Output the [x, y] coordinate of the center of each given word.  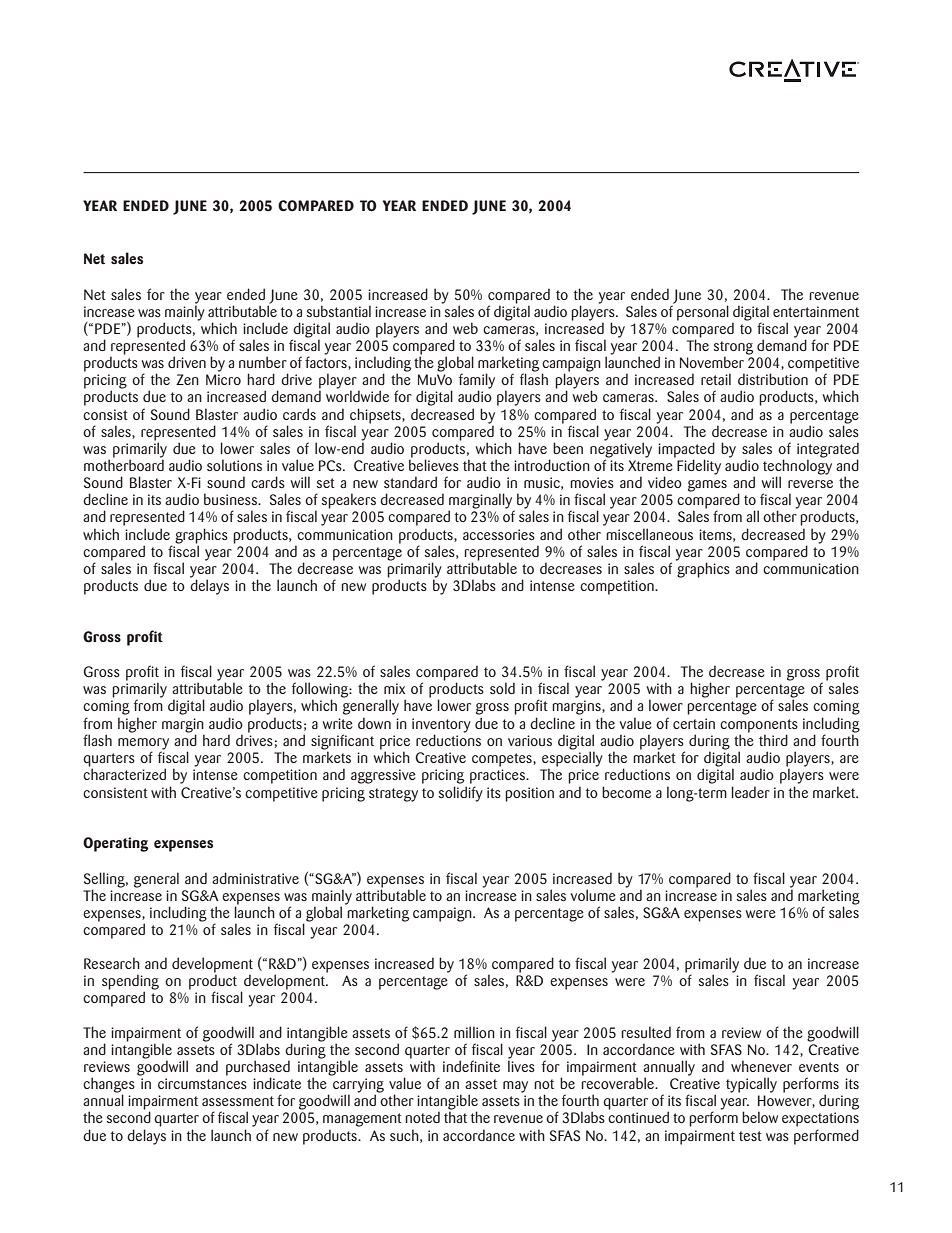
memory [143, 745]
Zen [187, 379]
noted [422, 1117]
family [477, 382]
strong [733, 349]
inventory [441, 726]
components [759, 727]
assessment [238, 1101]
